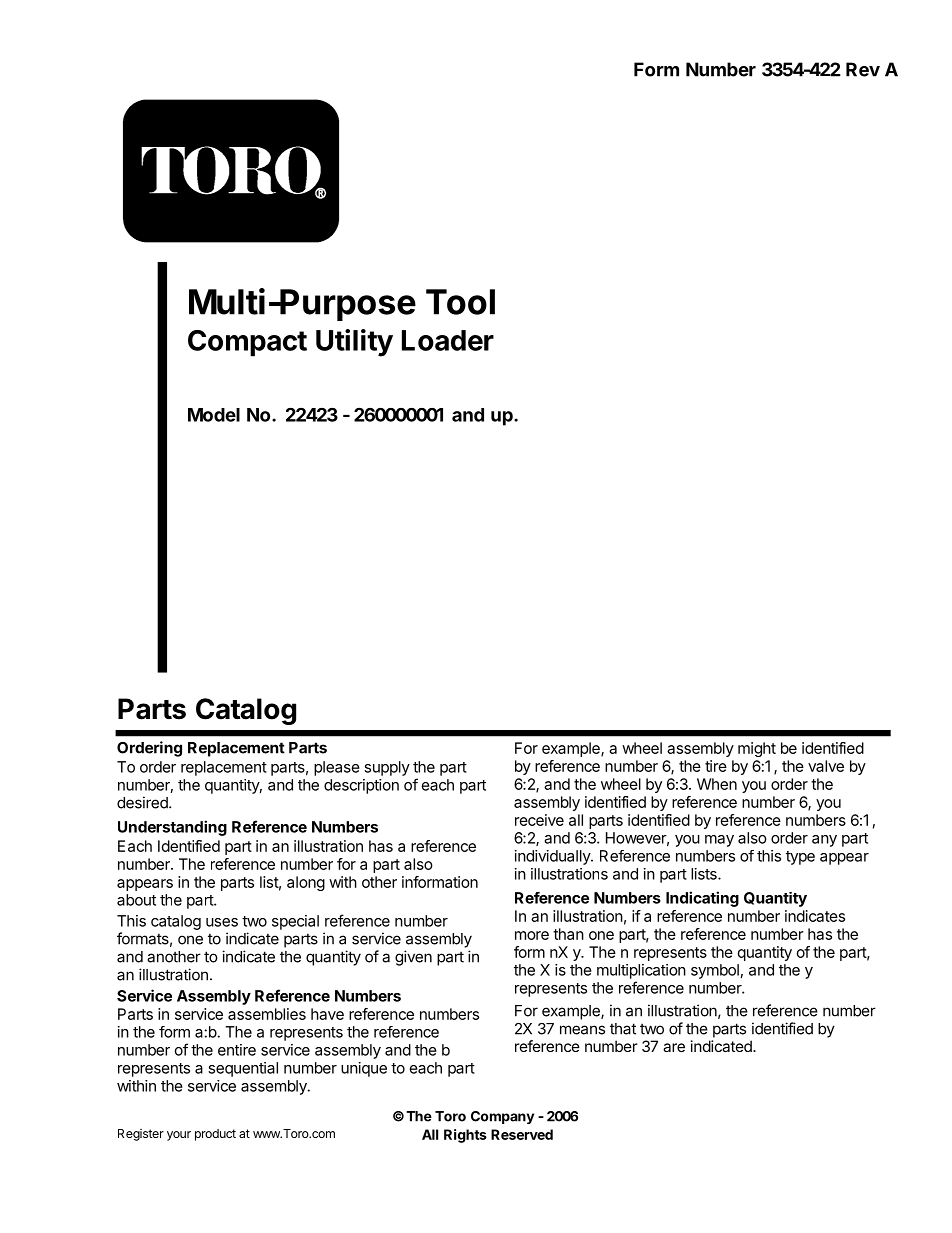 The width and height of the page is (952, 1233). What do you see at coordinates (863, 69) in the page?
I see `Rev` at bounding box center [863, 69].
